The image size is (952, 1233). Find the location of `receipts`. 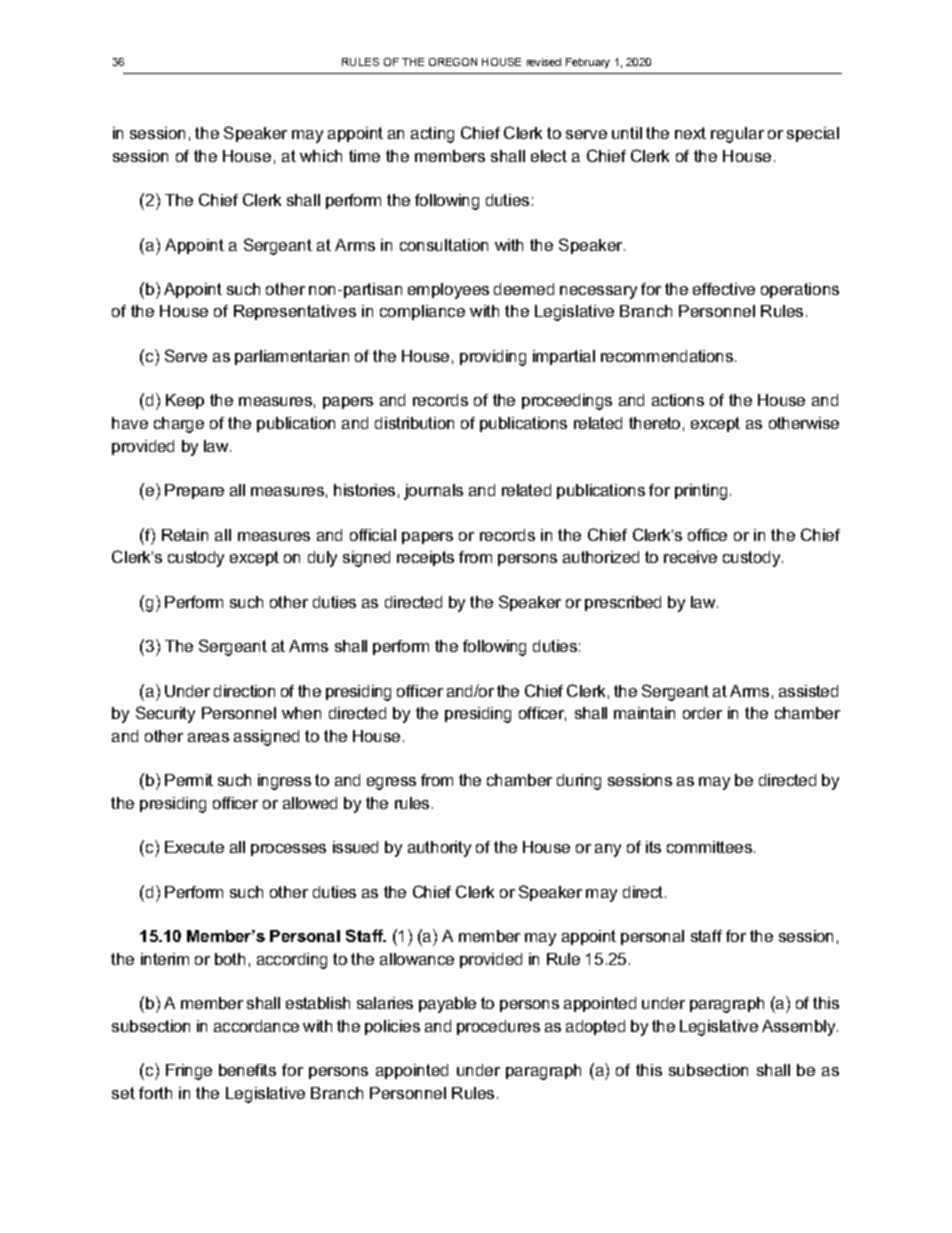

receipts is located at coordinates (425, 558).
